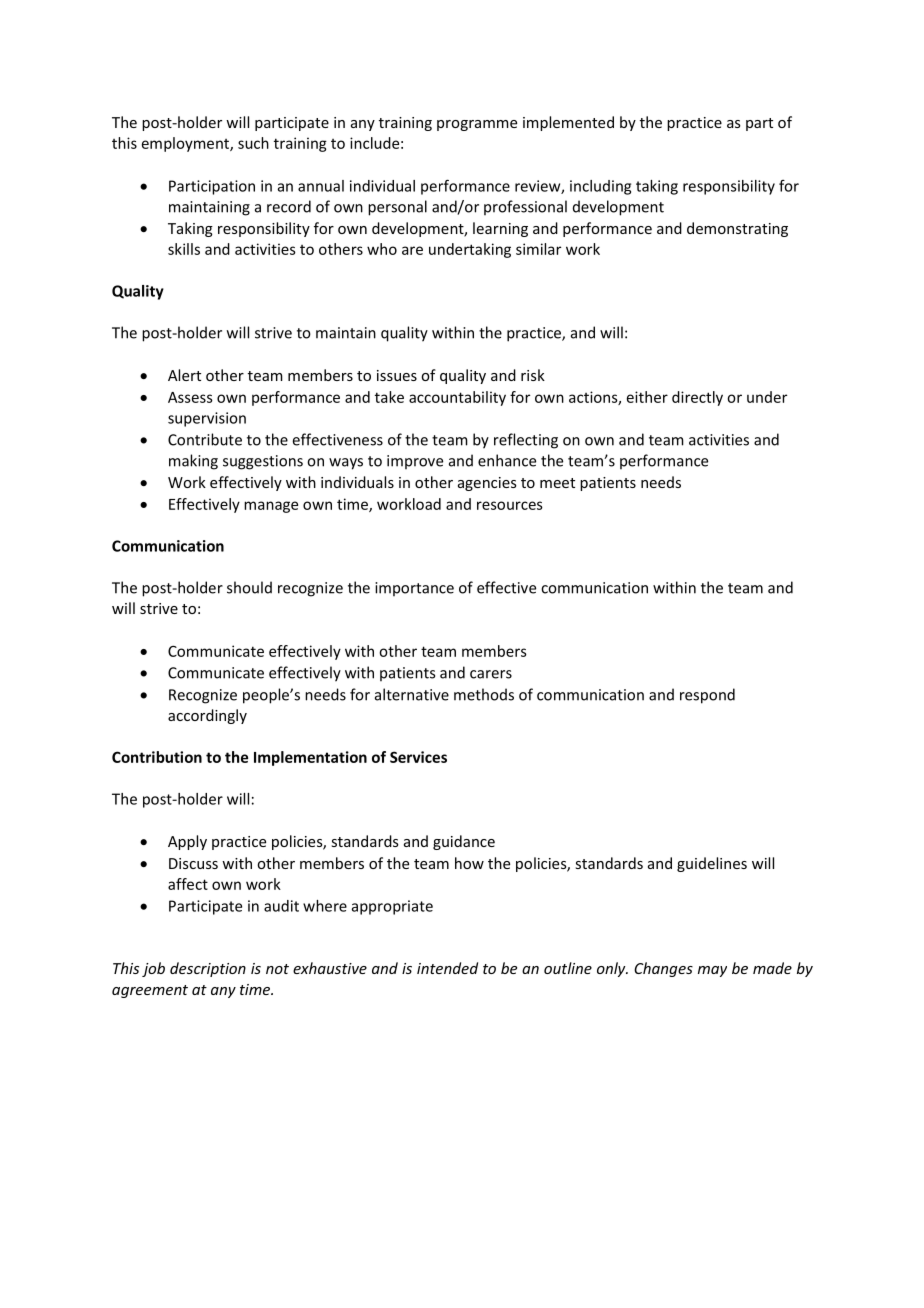  What do you see at coordinates (208, 969) in the document?
I see `description` at bounding box center [208, 969].
